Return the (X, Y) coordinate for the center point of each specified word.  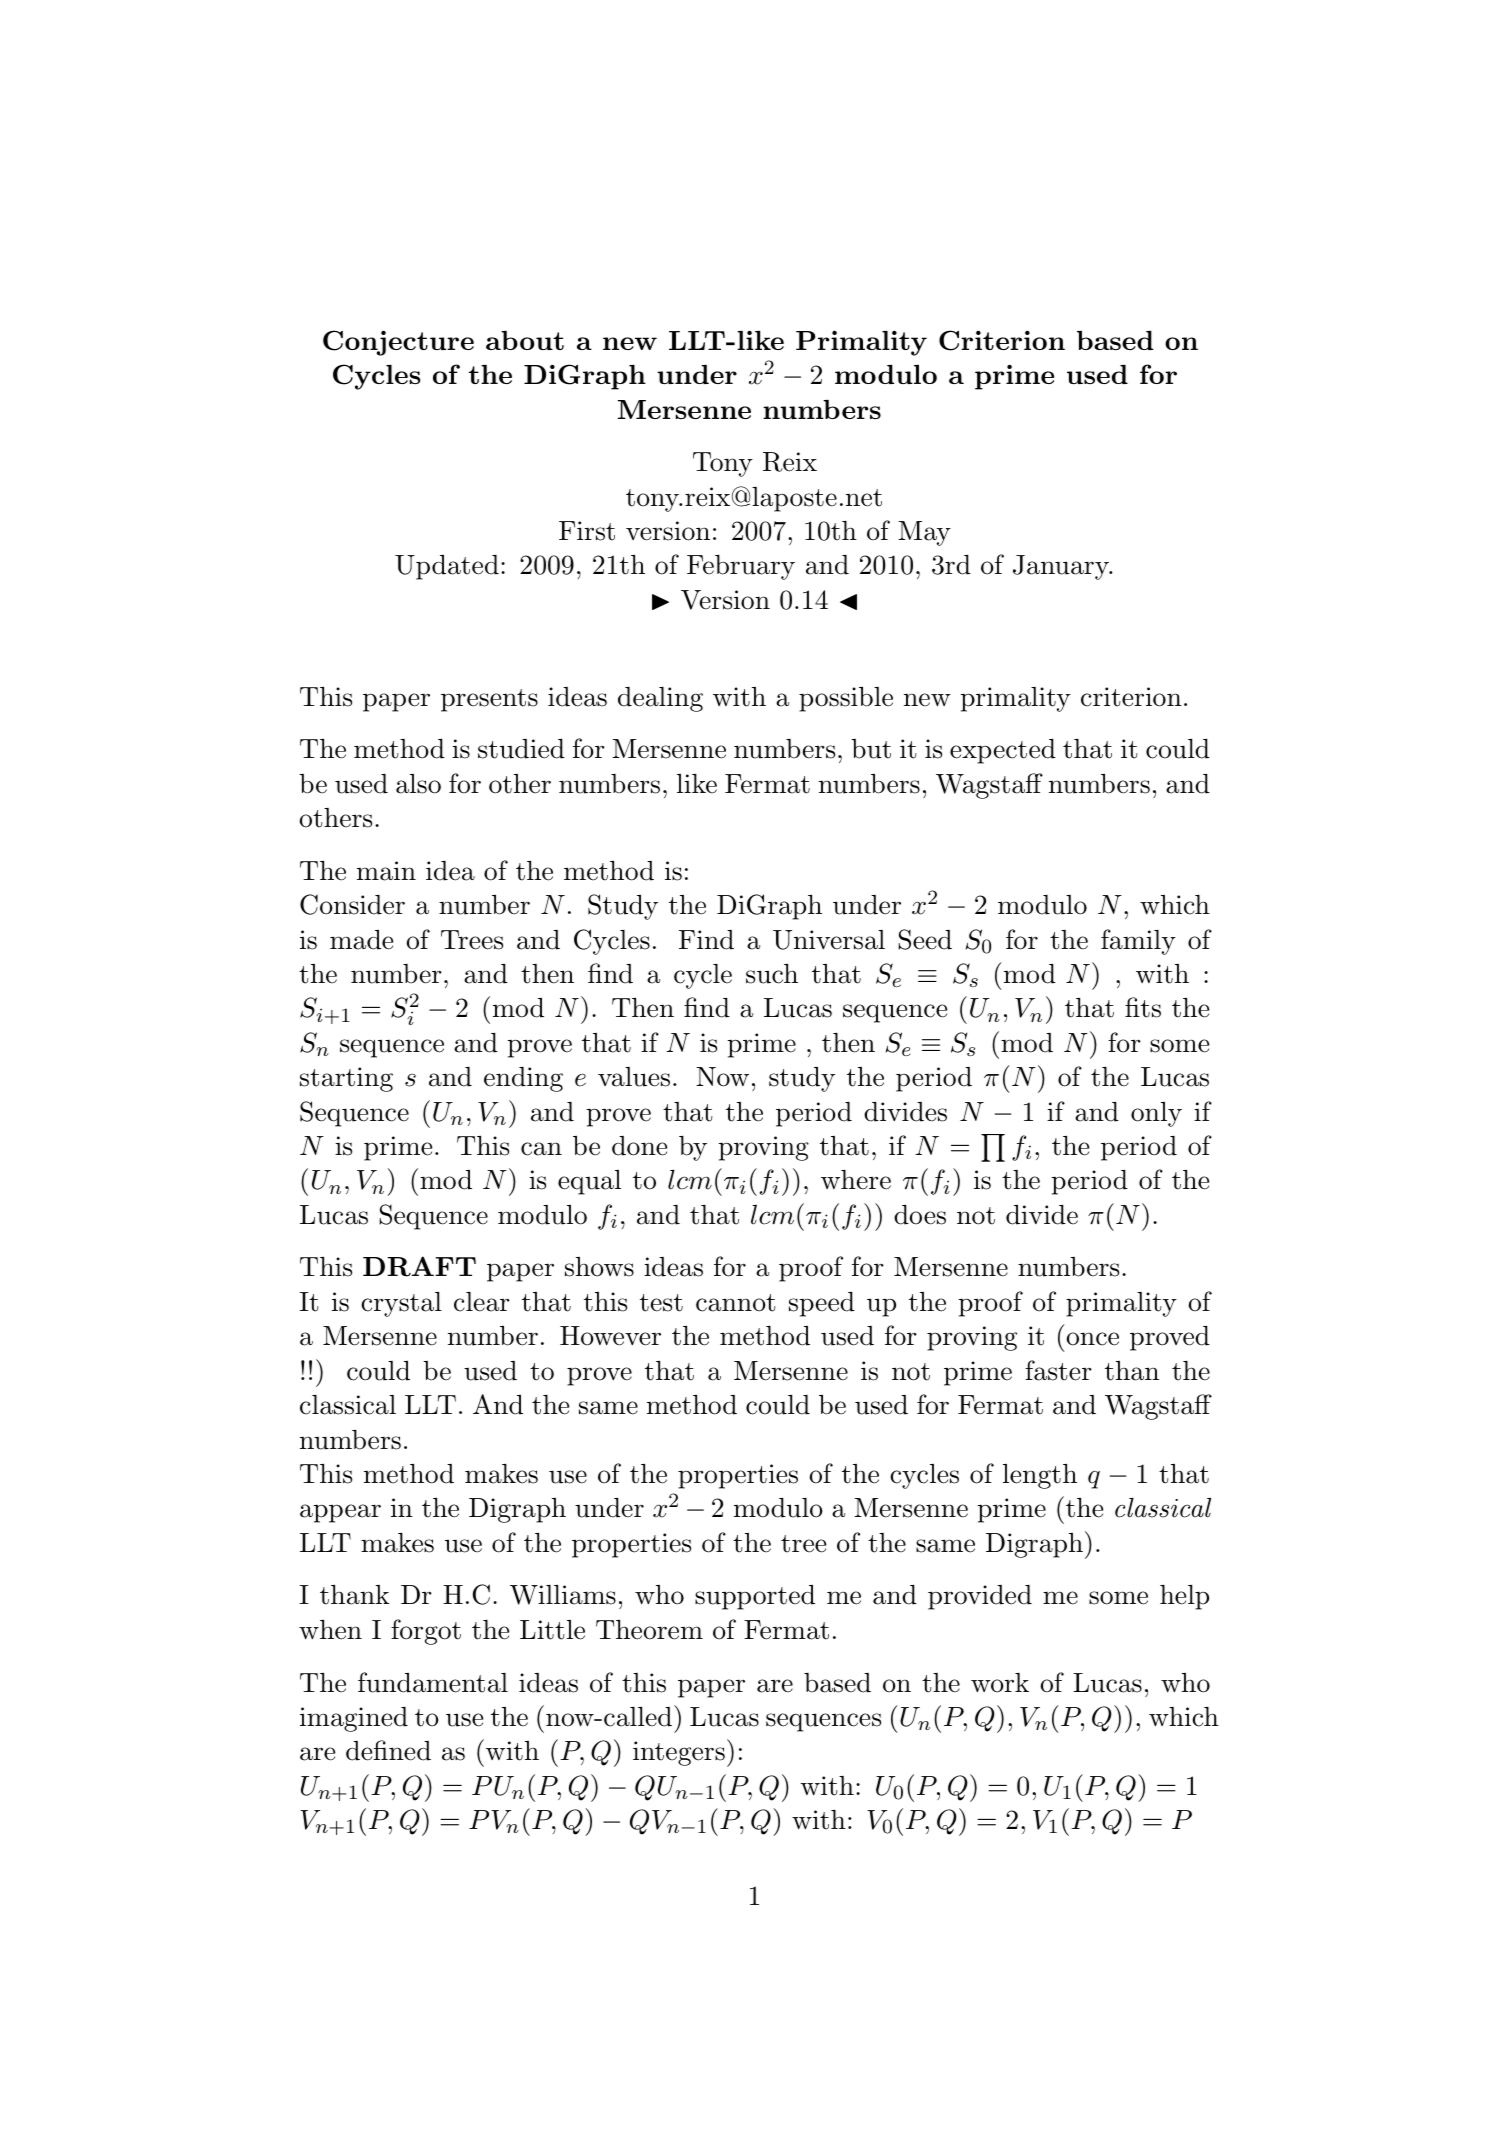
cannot (736, 1303)
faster (1058, 1370)
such (772, 974)
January (1062, 567)
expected (1003, 751)
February (741, 567)
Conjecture (398, 343)
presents (489, 700)
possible (846, 699)
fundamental (433, 1682)
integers (679, 1753)
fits (1143, 1007)
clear (482, 1302)
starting (346, 1079)
